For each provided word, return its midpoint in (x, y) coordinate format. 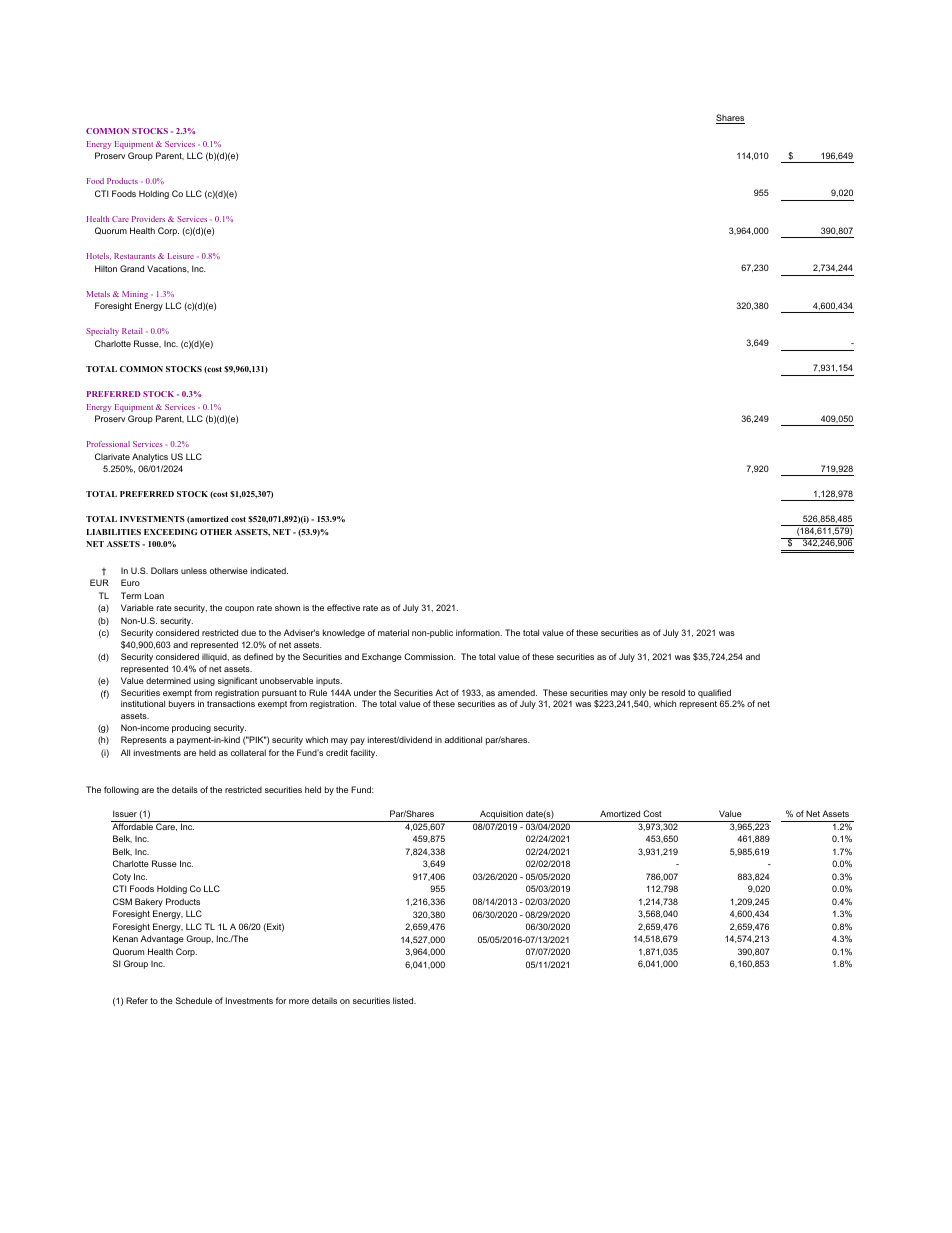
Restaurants (134, 256)
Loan (154, 595)
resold (673, 692)
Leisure (181, 256)
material (393, 632)
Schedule (193, 1000)
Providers (148, 219)
